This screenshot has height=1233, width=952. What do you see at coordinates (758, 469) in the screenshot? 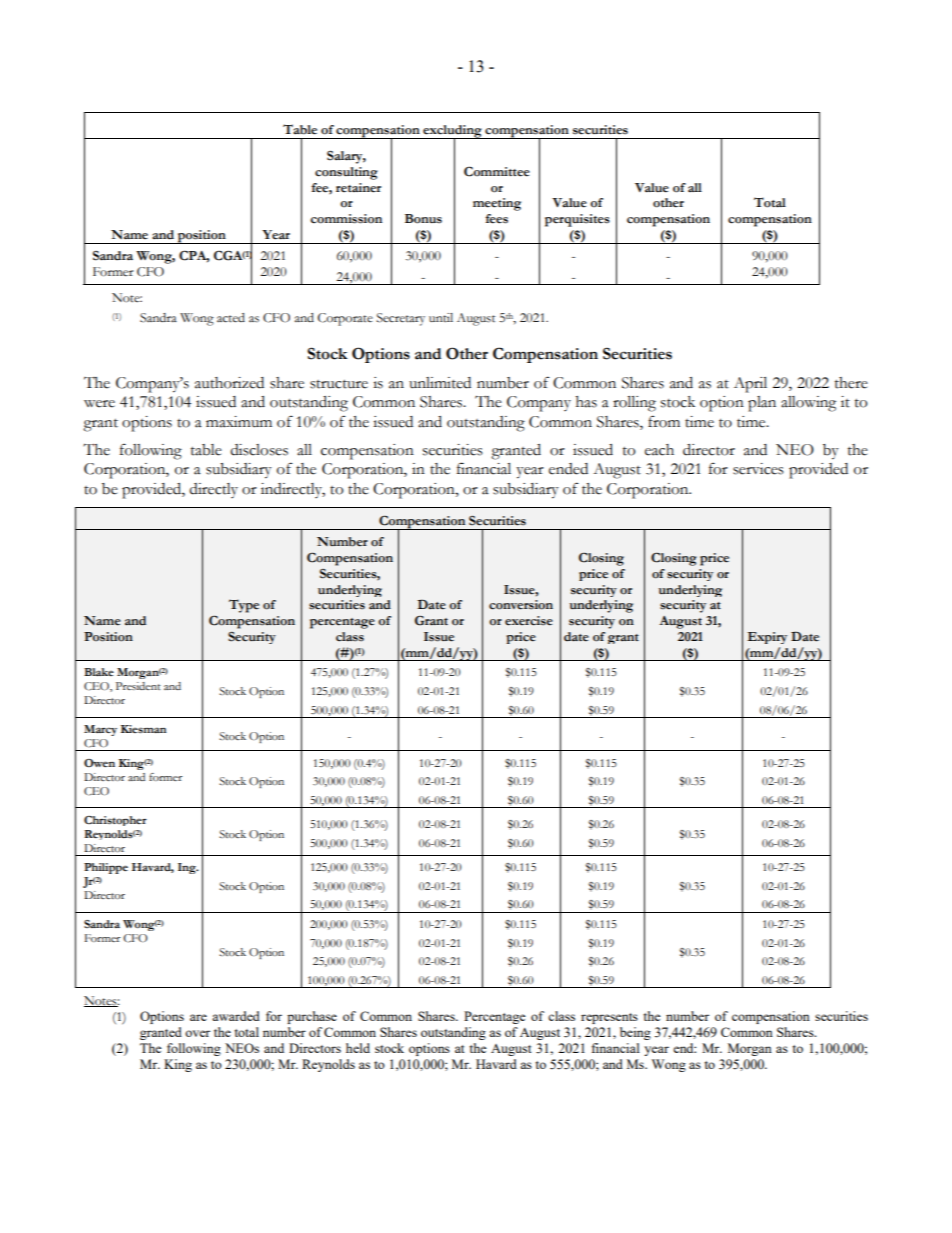
I see `services` at bounding box center [758, 469].
